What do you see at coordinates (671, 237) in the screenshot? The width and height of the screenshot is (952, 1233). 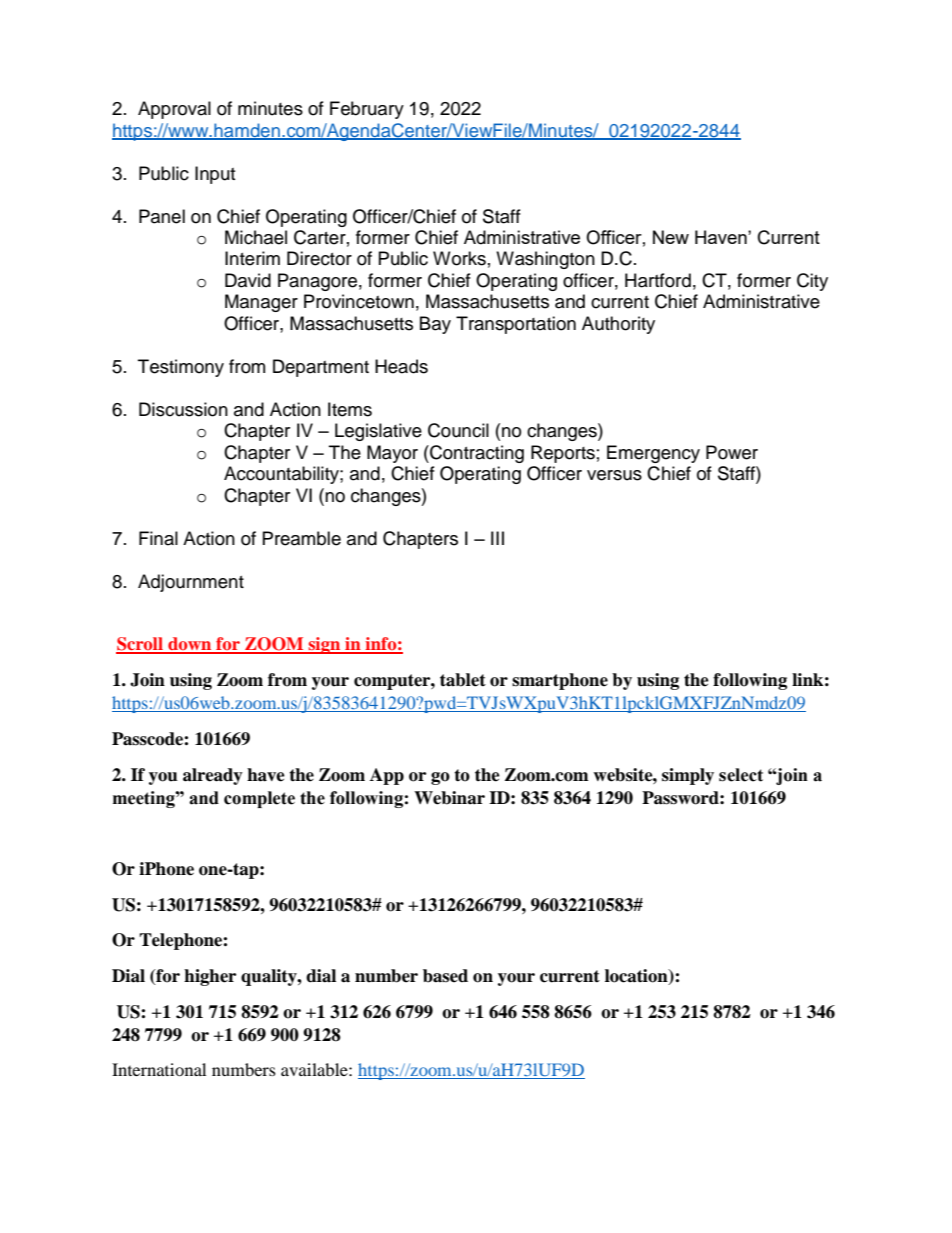 I see `New` at bounding box center [671, 237].
